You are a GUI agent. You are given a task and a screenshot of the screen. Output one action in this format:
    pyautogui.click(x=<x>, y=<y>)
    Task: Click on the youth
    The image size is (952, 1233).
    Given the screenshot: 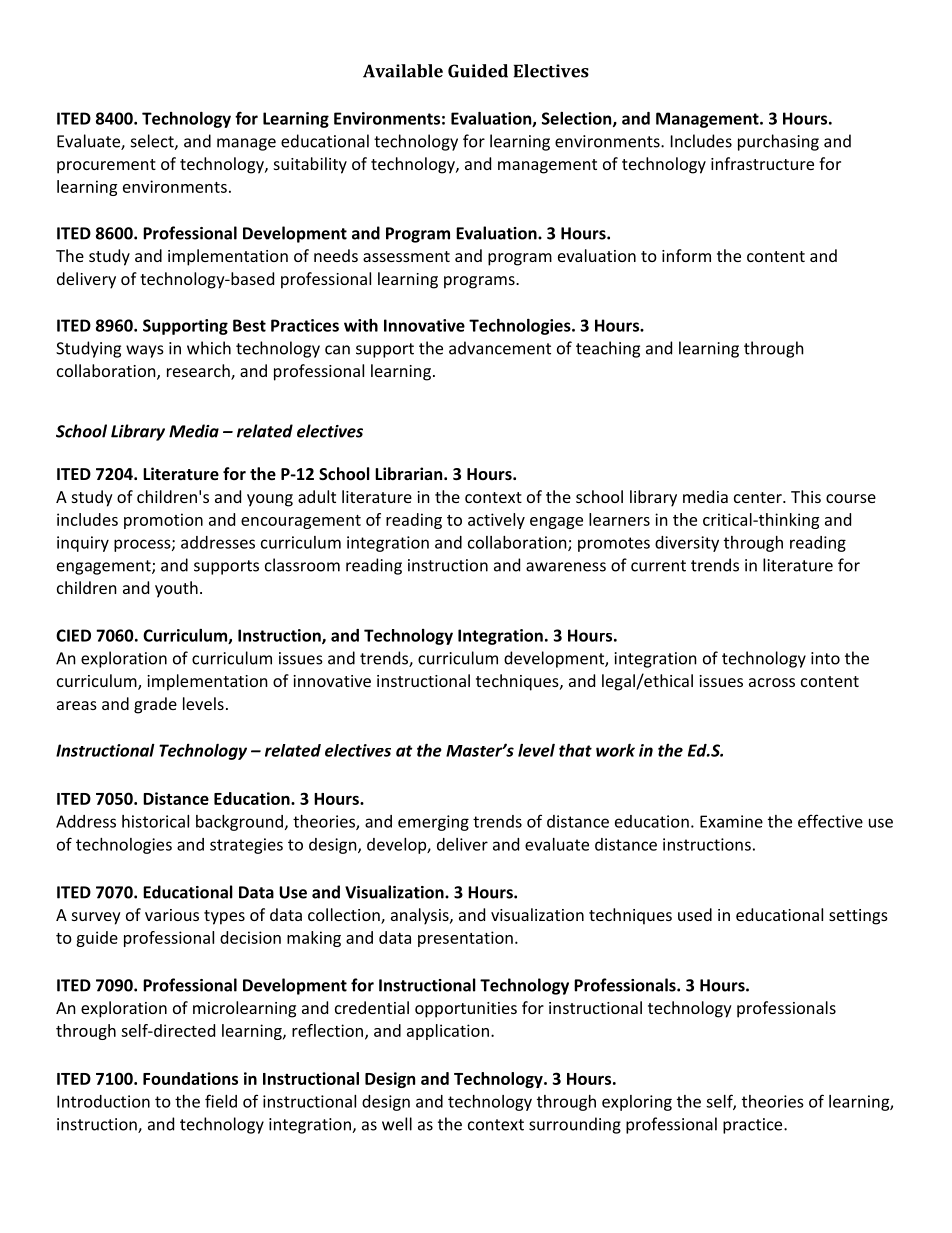 What is the action you would take?
    pyautogui.click(x=176, y=589)
